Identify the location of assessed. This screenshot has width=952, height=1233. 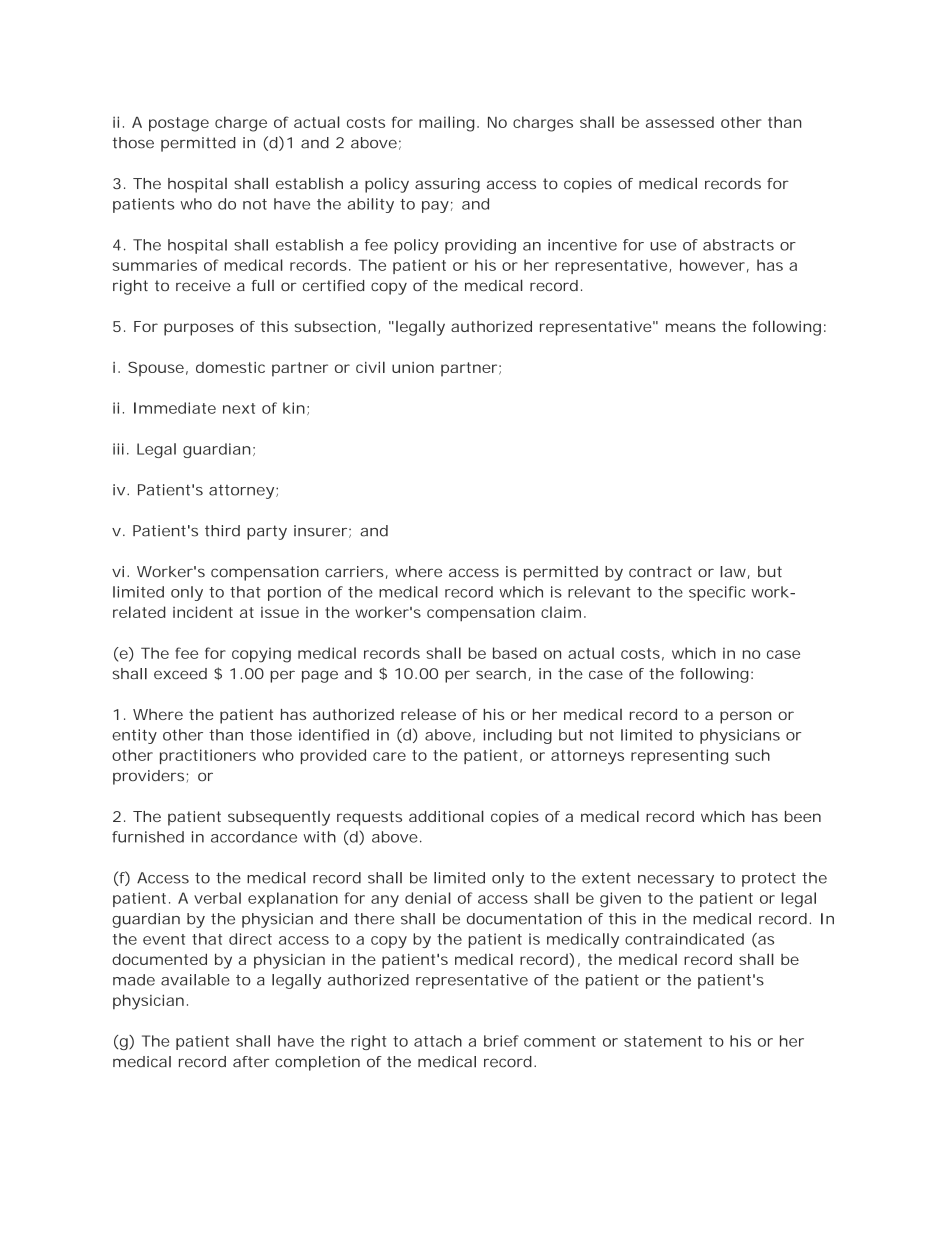
(680, 122).
